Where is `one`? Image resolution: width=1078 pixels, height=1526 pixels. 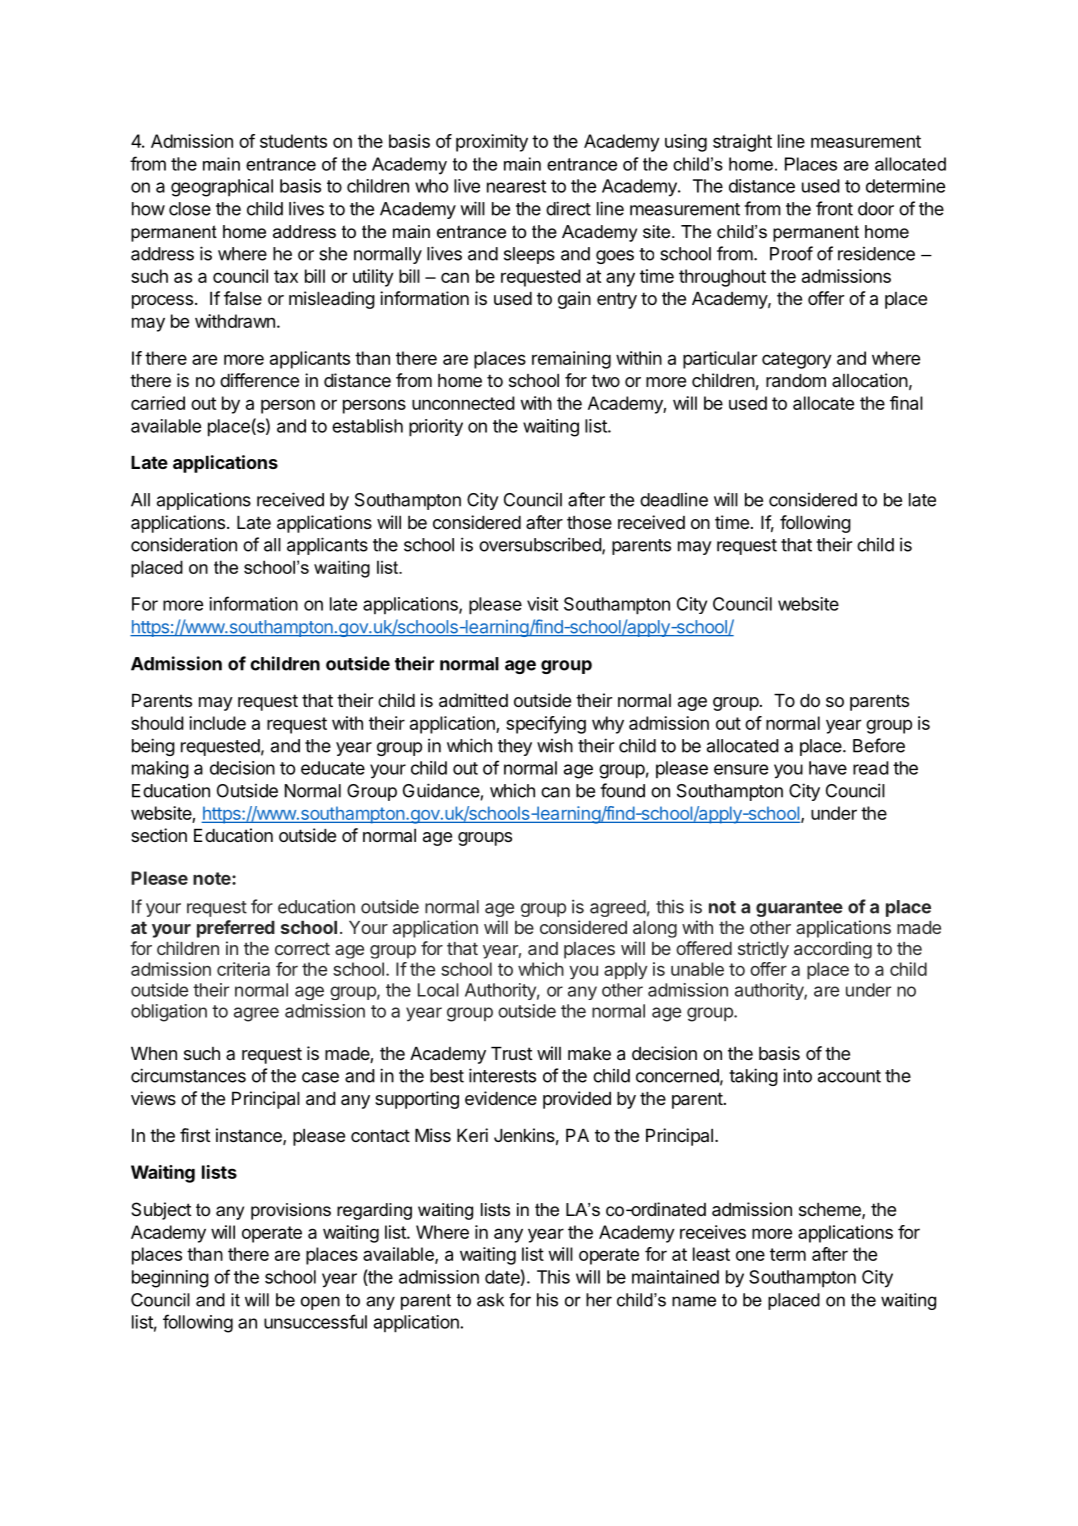 one is located at coordinates (750, 1255).
